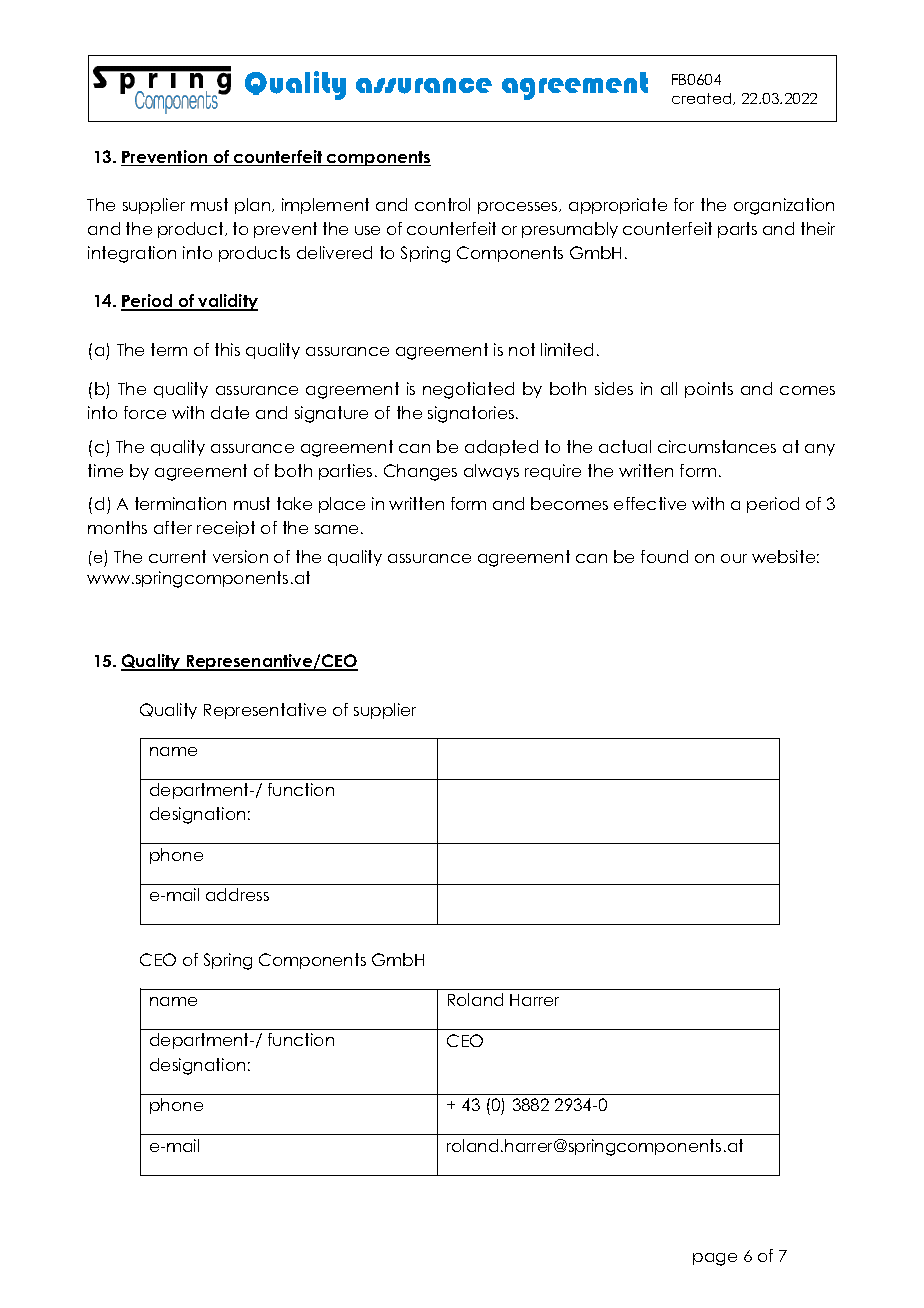 The image size is (924, 1308). I want to click on points, so click(709, 390).
